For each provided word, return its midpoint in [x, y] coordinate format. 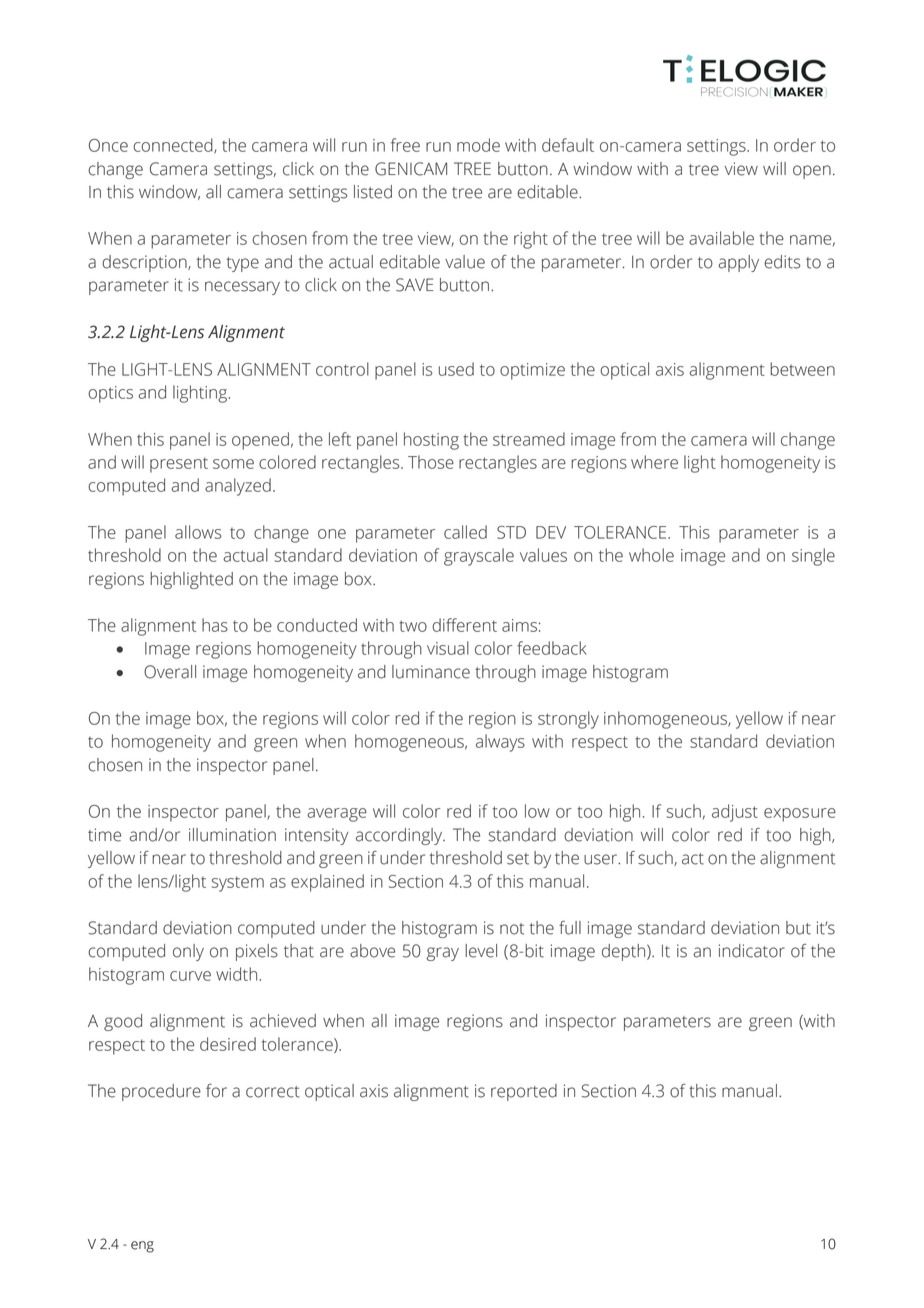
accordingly [400, 836]
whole [651, 555]
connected [174, 146]
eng [142, 1247]
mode [478, 145]
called [465, 532]
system [238, 884]
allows [198, 532]
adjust [735, 813]
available [721, 238]
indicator [752, 951]
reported [524, 1092]
